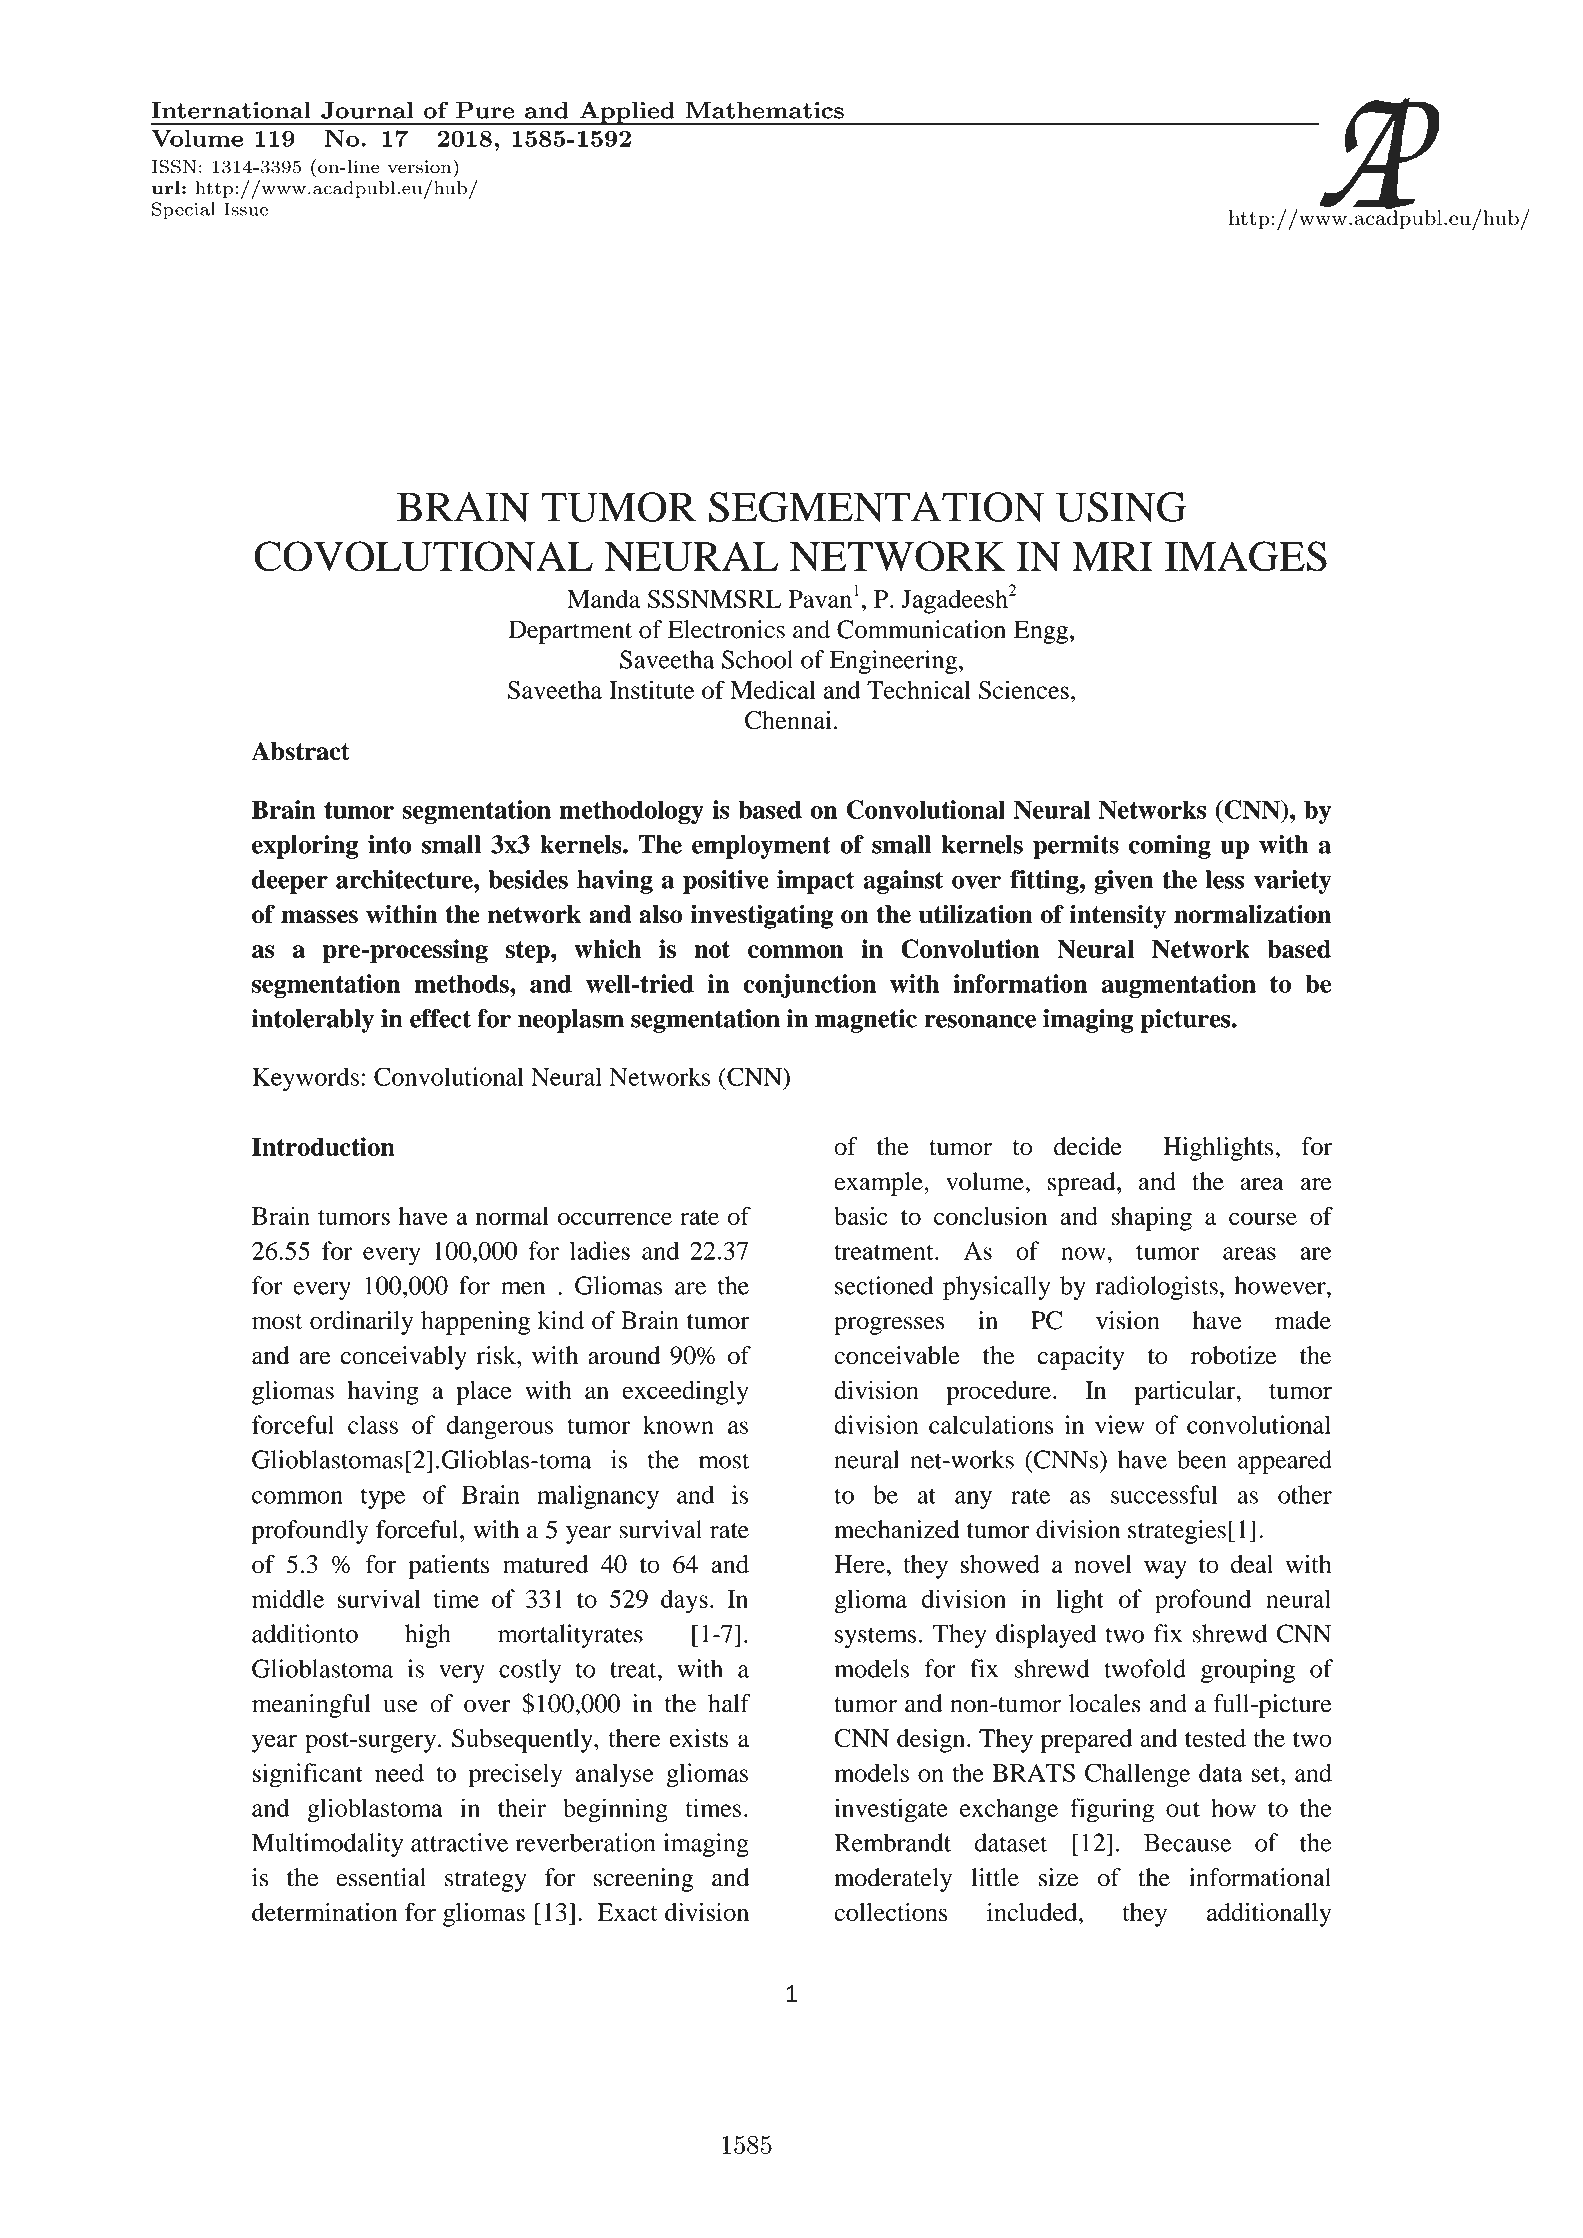 Image resolution: width=1583 pixels, height=2238 pixels. Describe the element at coordinates (765, 110) in the image. I see `Mathematics` at that location.
